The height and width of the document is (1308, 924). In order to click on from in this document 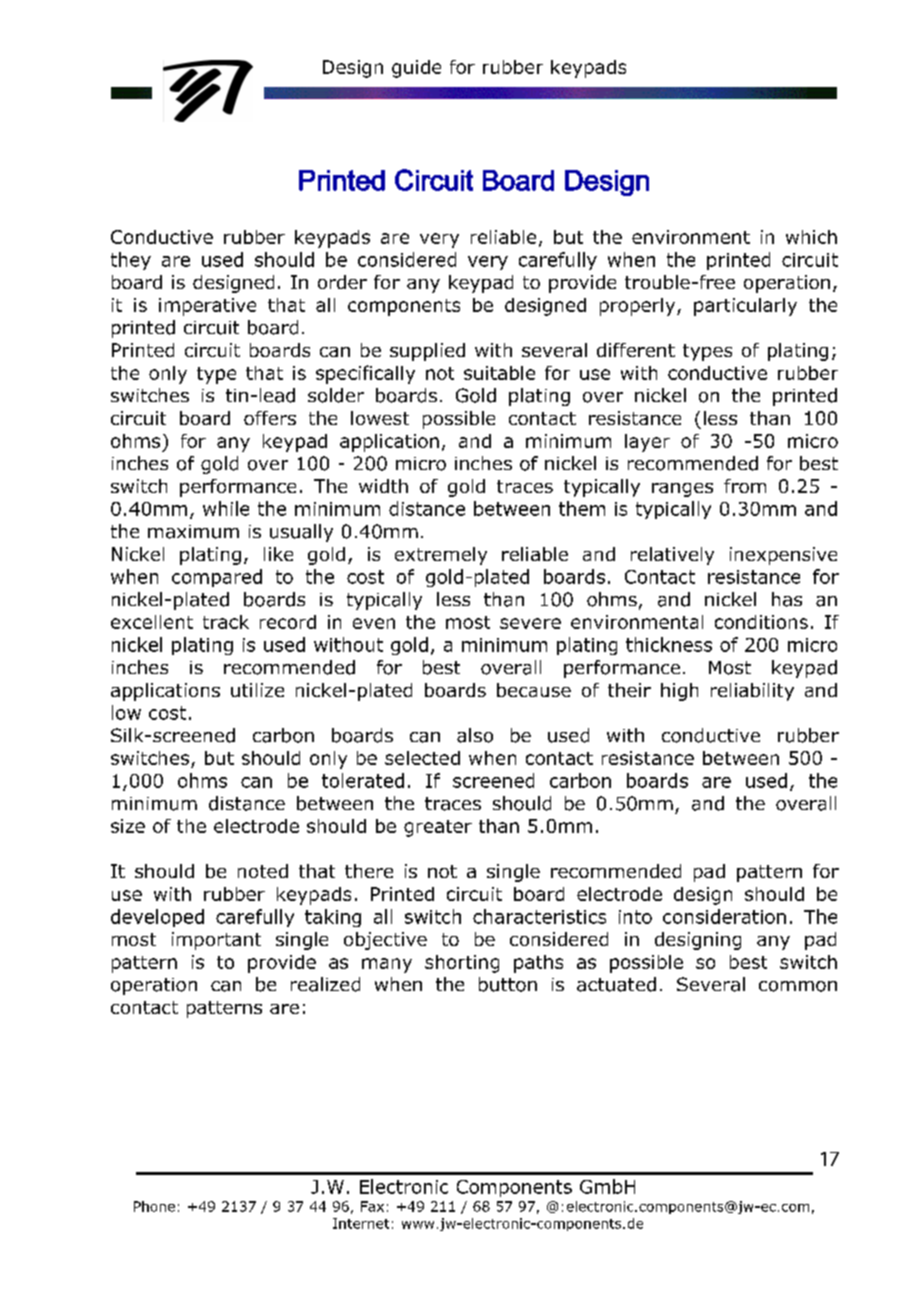, I will do `click(745, 486)`.
